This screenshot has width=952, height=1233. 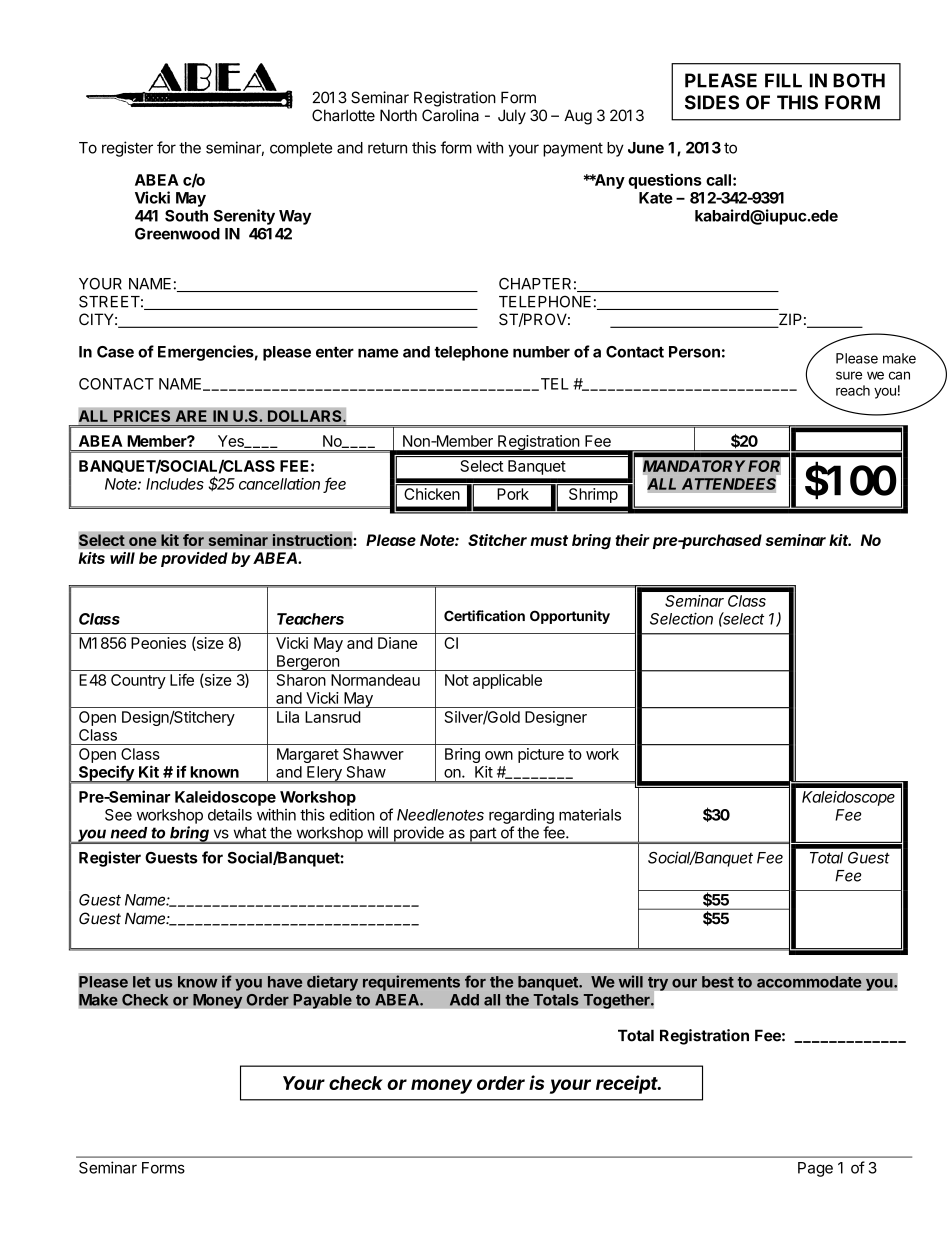 I want to click on Certification, so click(x=484, y=616).
